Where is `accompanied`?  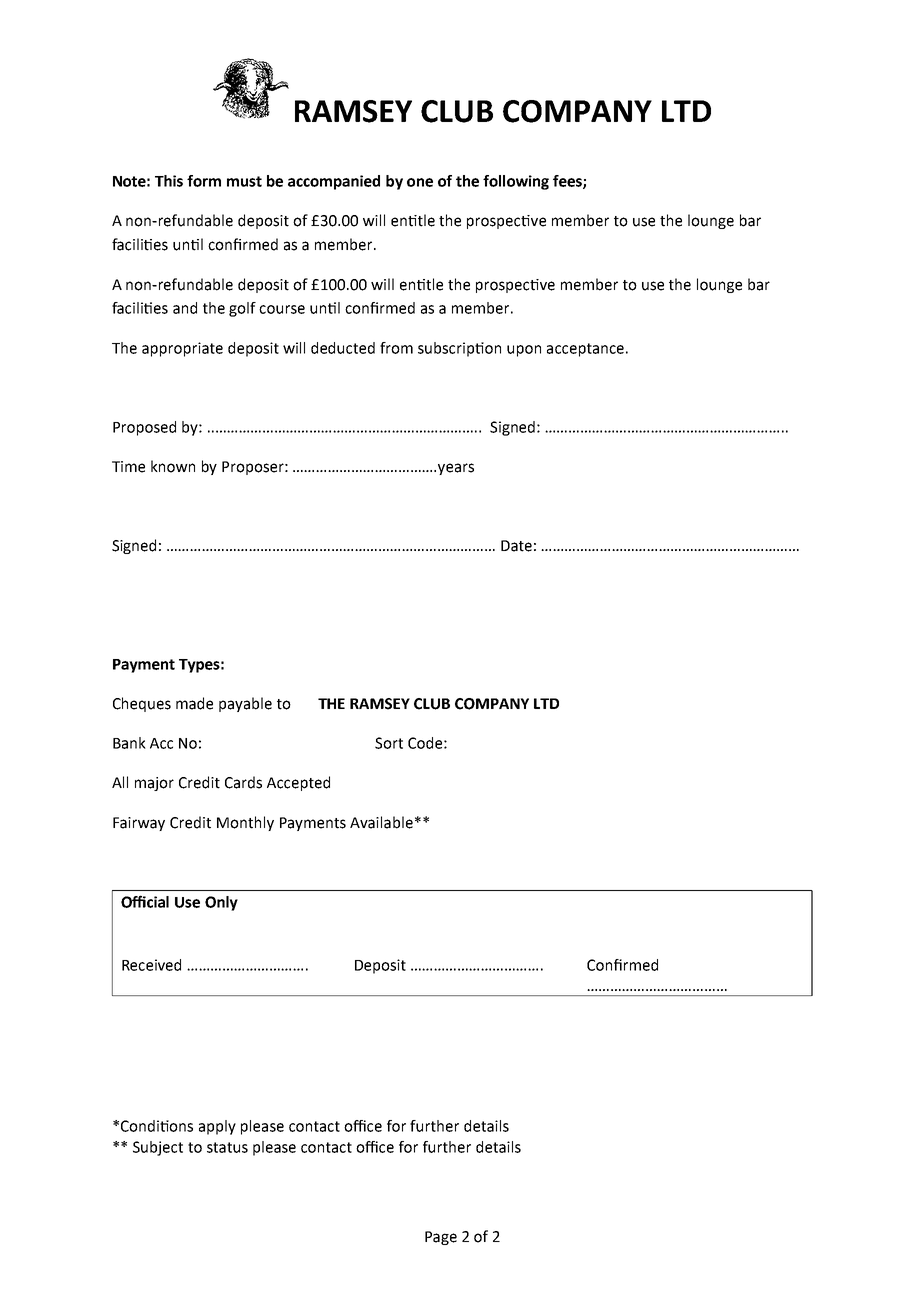 accompanied is located at coordinates (334, 182).
